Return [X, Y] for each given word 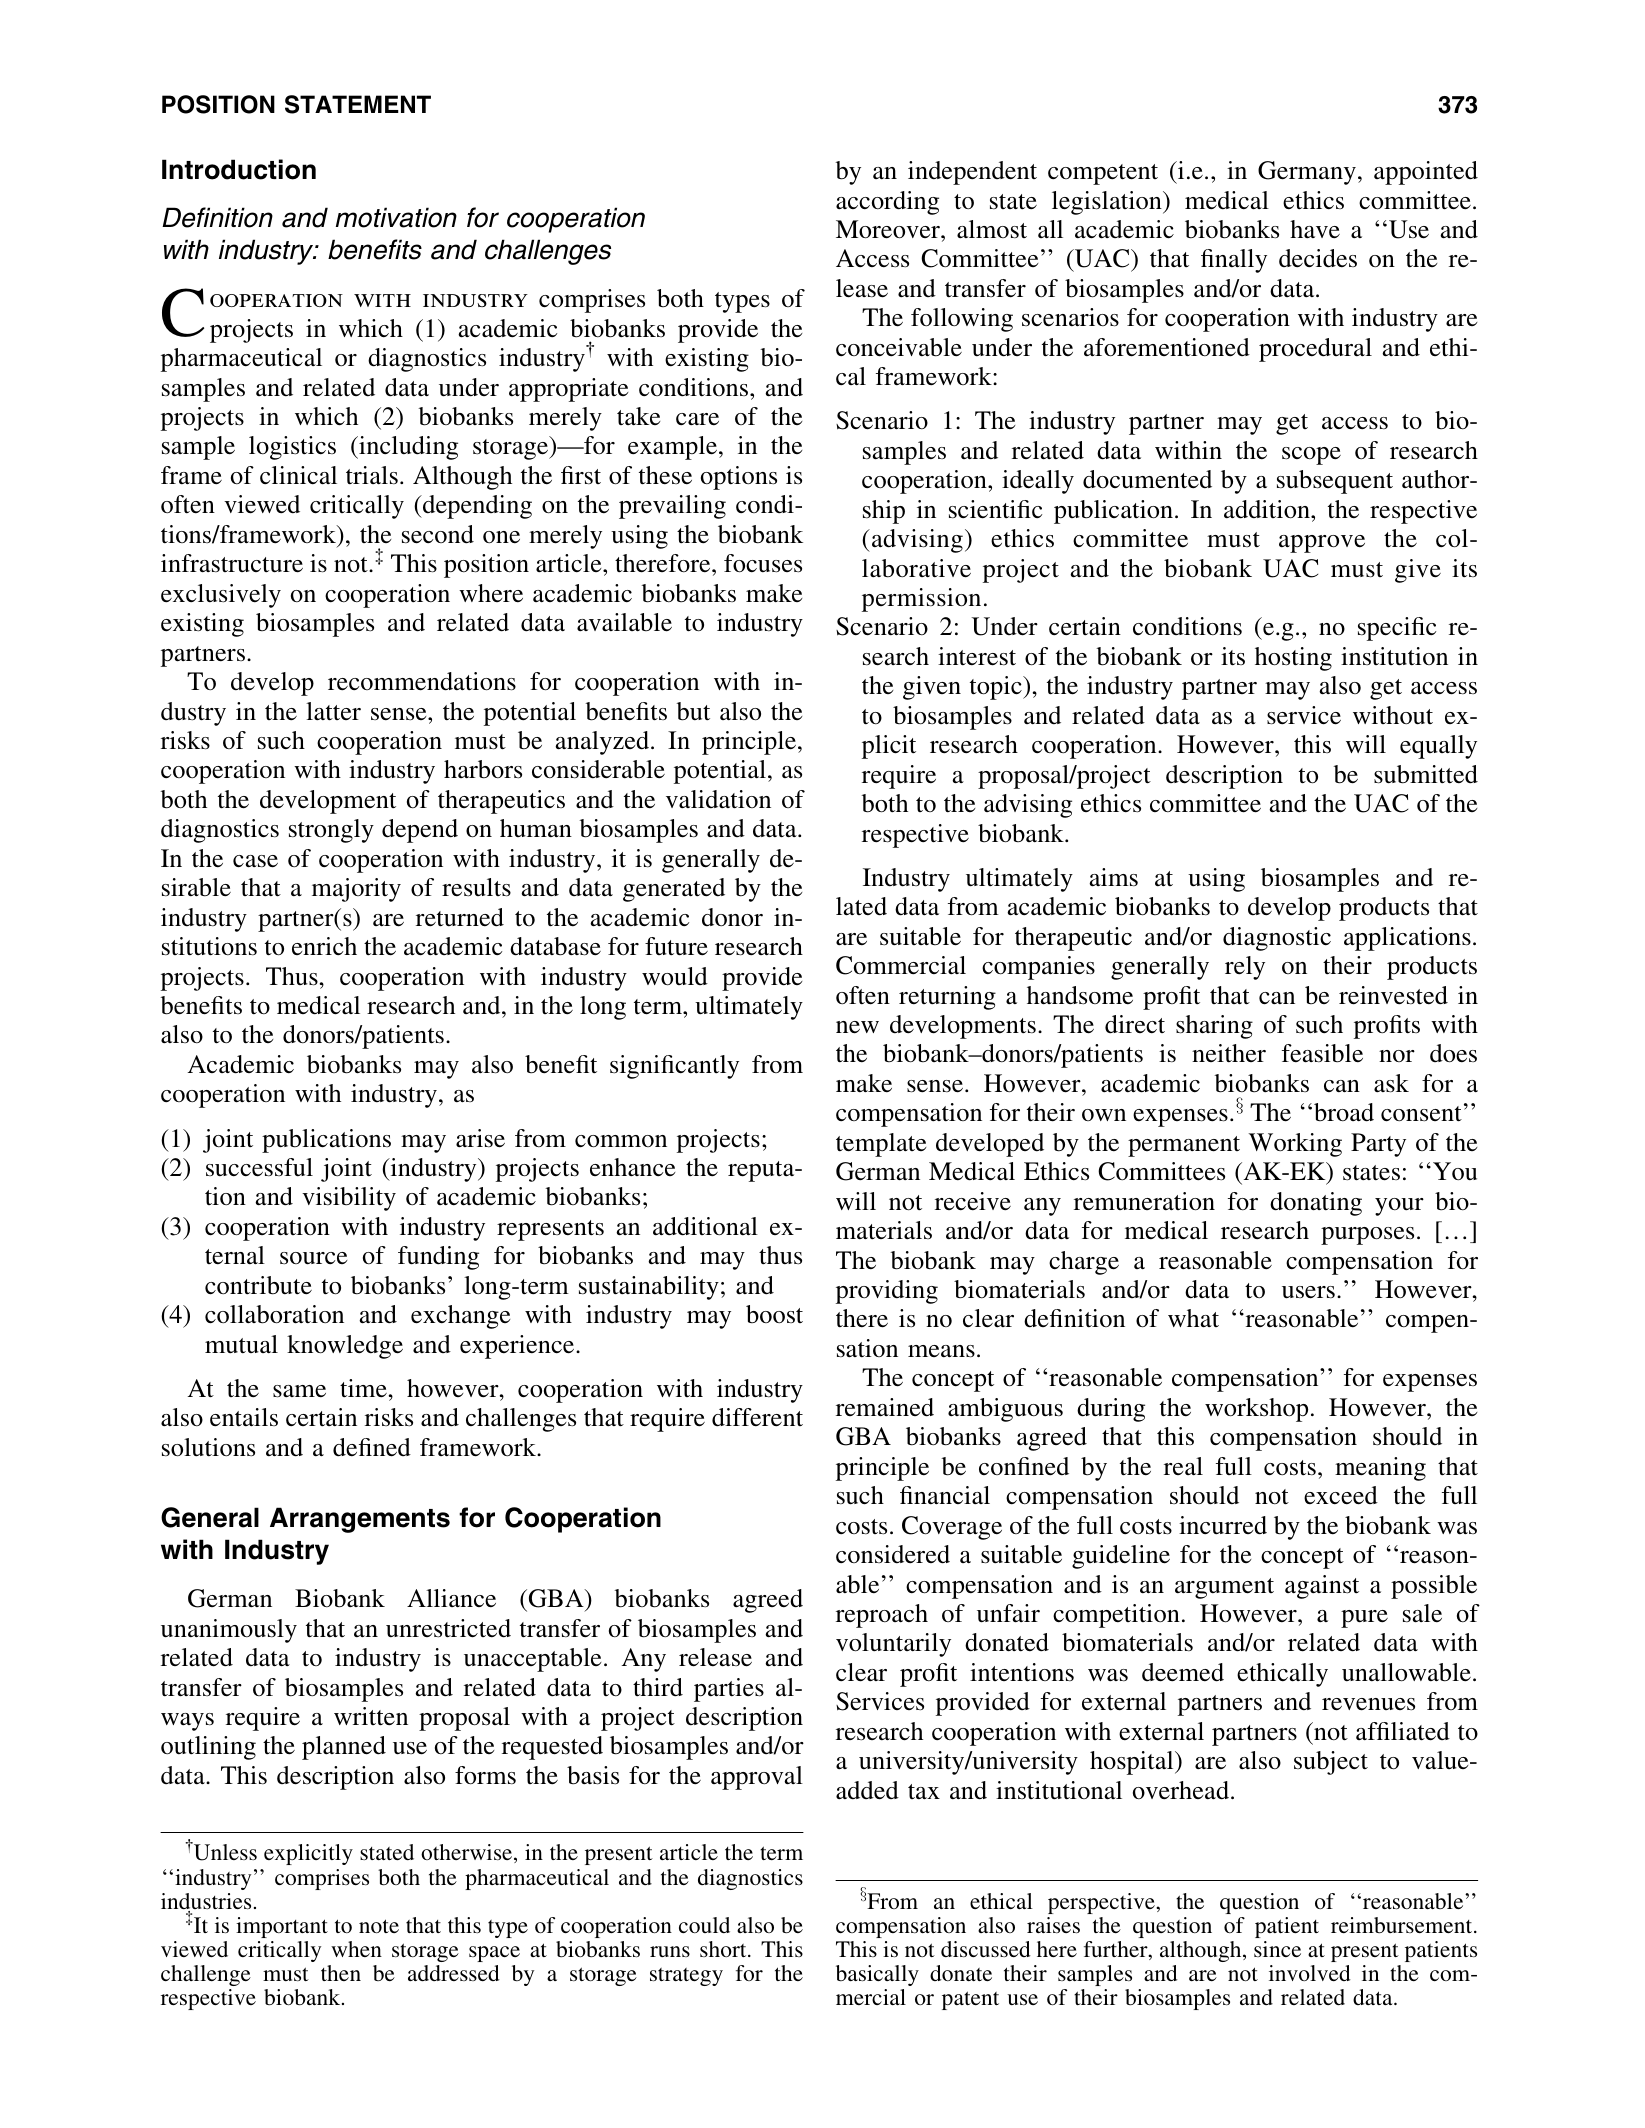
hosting [1293, 659]
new [857, 1027]
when [356, 1949]
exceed [1341, 1495]
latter [333, 711]
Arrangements [360, 1520]
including [407, 448]
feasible [1322, 1053]
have [1315, 229]
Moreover [889, 229]
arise [480, 1138]
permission [921, 600]
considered [893, 1554]
